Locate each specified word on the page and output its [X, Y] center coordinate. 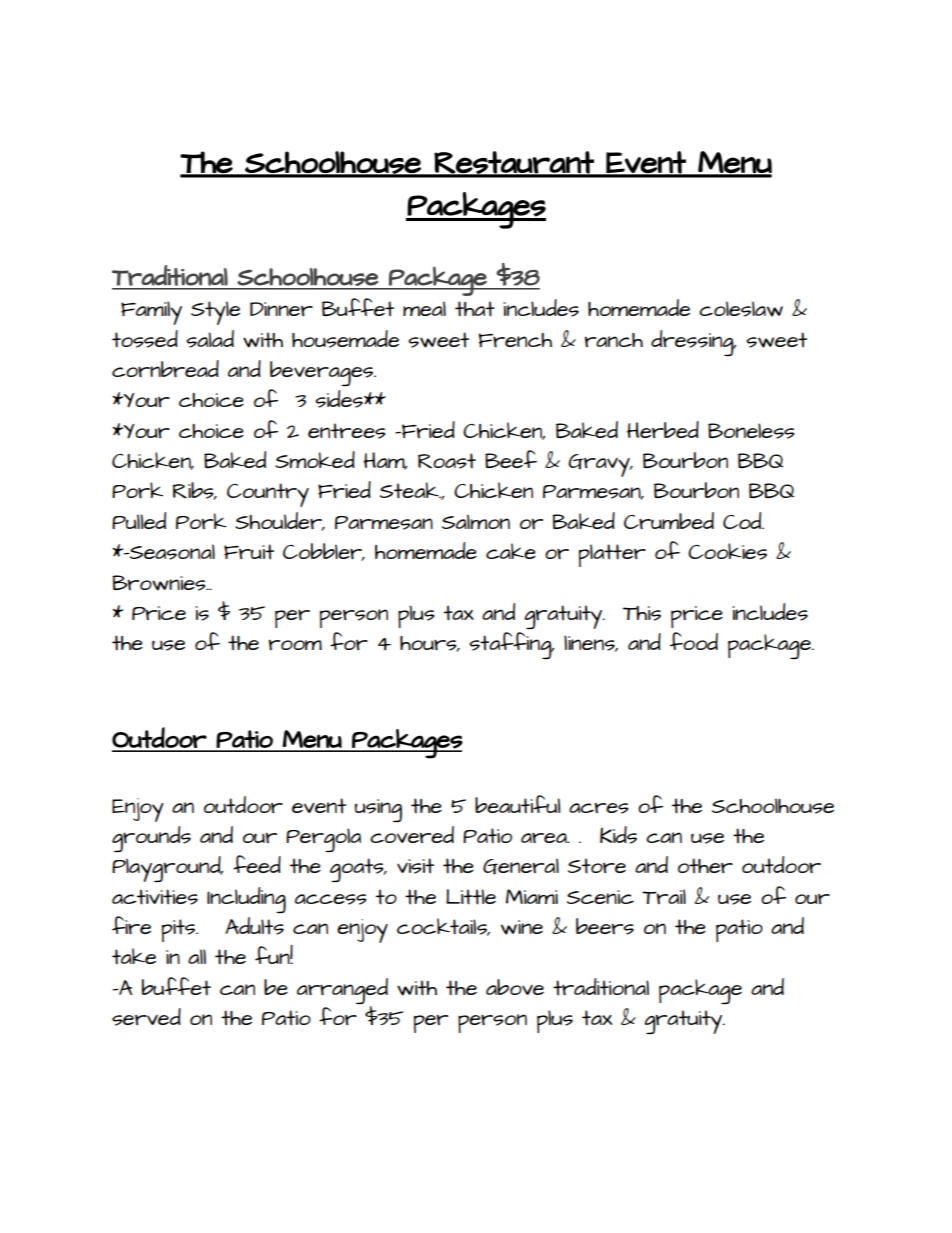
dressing [693, 343]
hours [429, 644]
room [295, 644]
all [197, 956]
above [515, 987]
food [694, 641]
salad [210, 339]
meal [424, 308]
